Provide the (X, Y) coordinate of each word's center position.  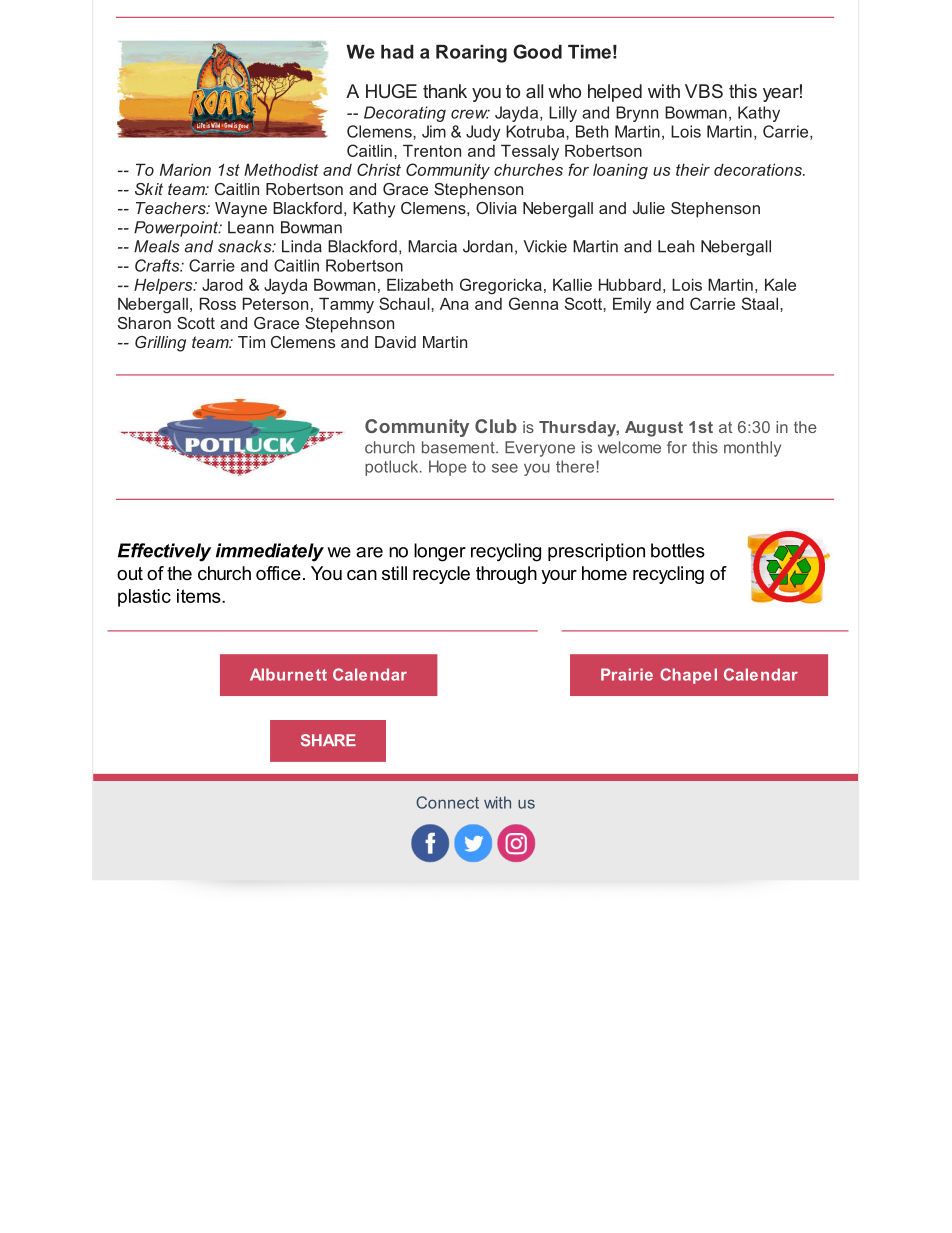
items (200, 596)
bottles (678, 550)
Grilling (160, 344)
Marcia (432, 246)
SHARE (328, 740)
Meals (157, 246)
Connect (447, 802)
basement (459, 447)
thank (445, 91)
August (654, 429)
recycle (441, 575)
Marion (185, 169)
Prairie (627, 674)
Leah (676, 246)
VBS (704, 91)
